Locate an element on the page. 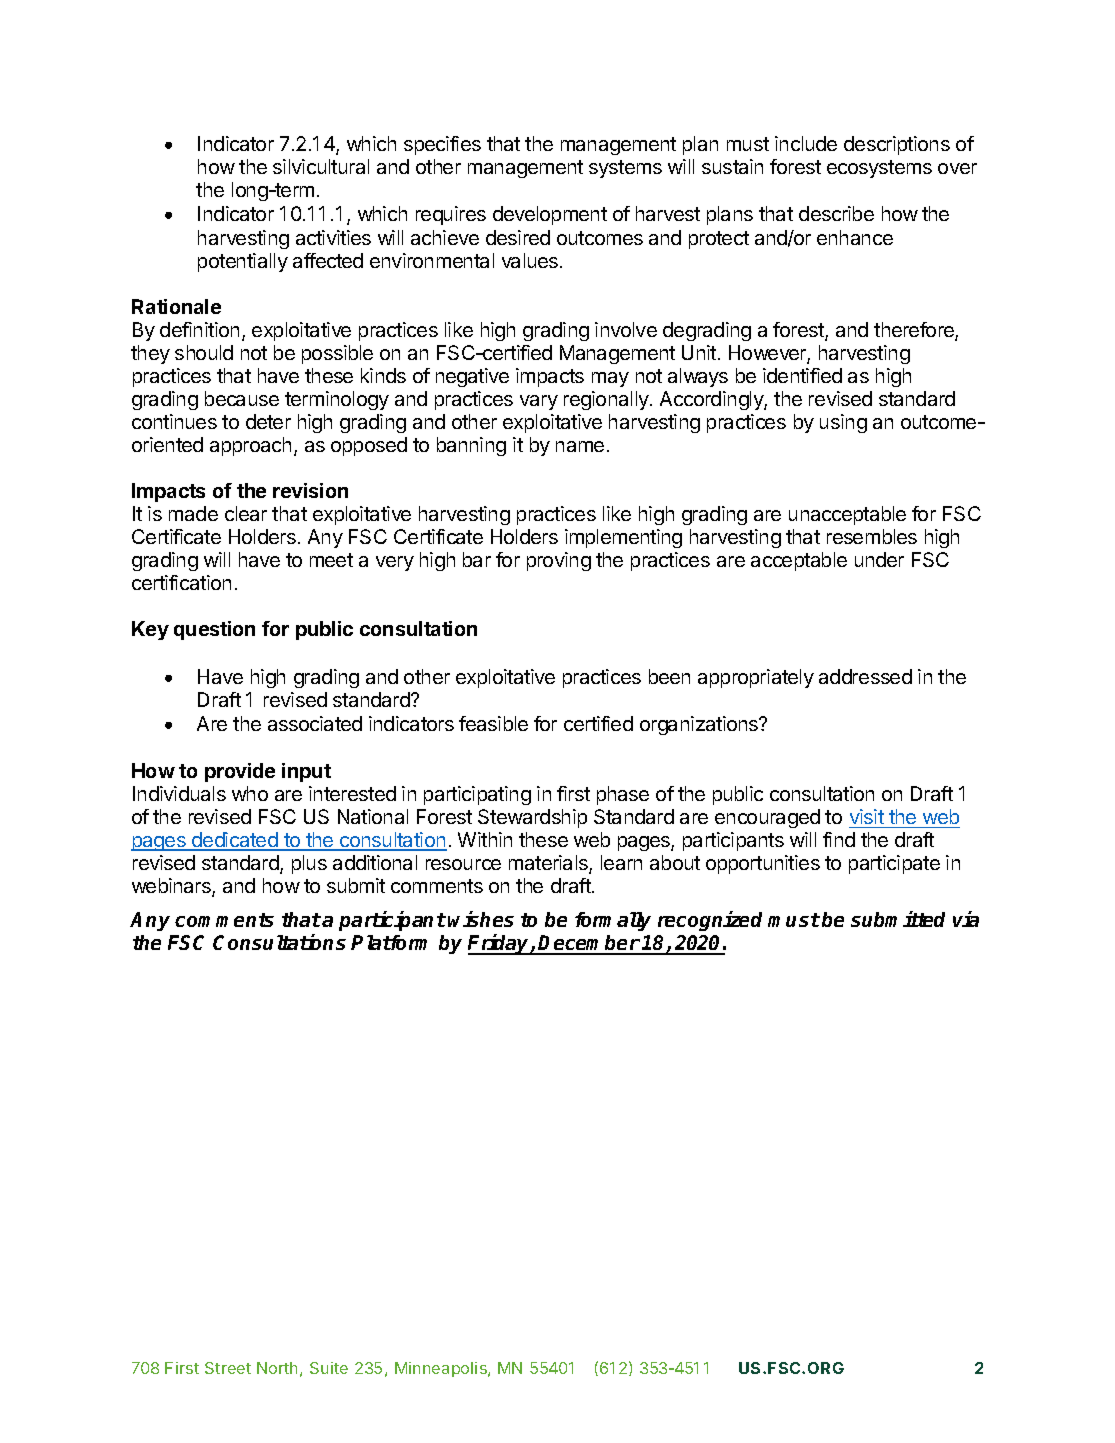 This image has width=1115, height=1443. provide is located at coordinates (240, 772).
